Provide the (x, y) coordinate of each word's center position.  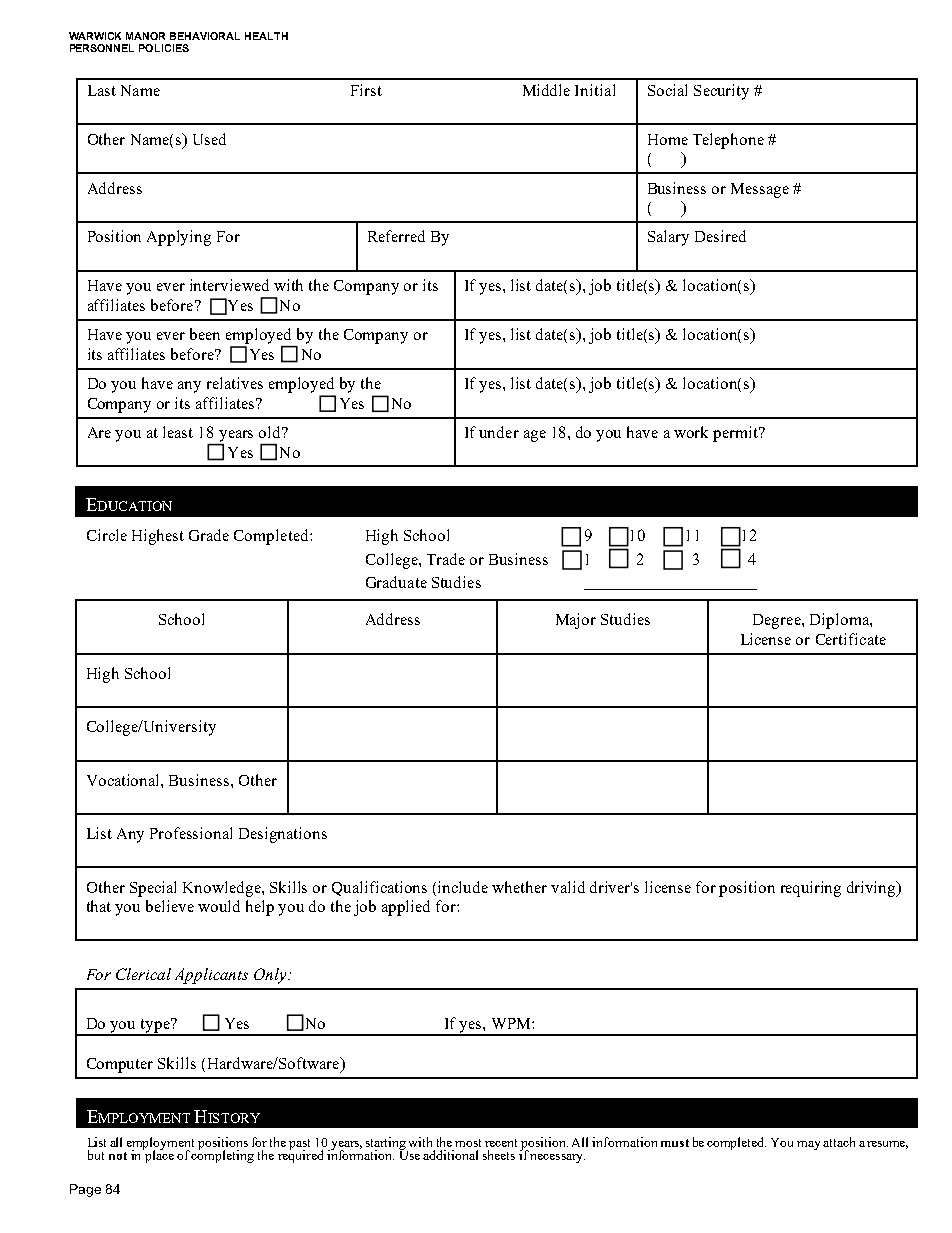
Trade (446, 559)
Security (721, 92)
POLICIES (164, 48)
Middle (546, 90)
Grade (209, 535)
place (158, 1155)
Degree (778, 621)
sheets (499, 1155)
